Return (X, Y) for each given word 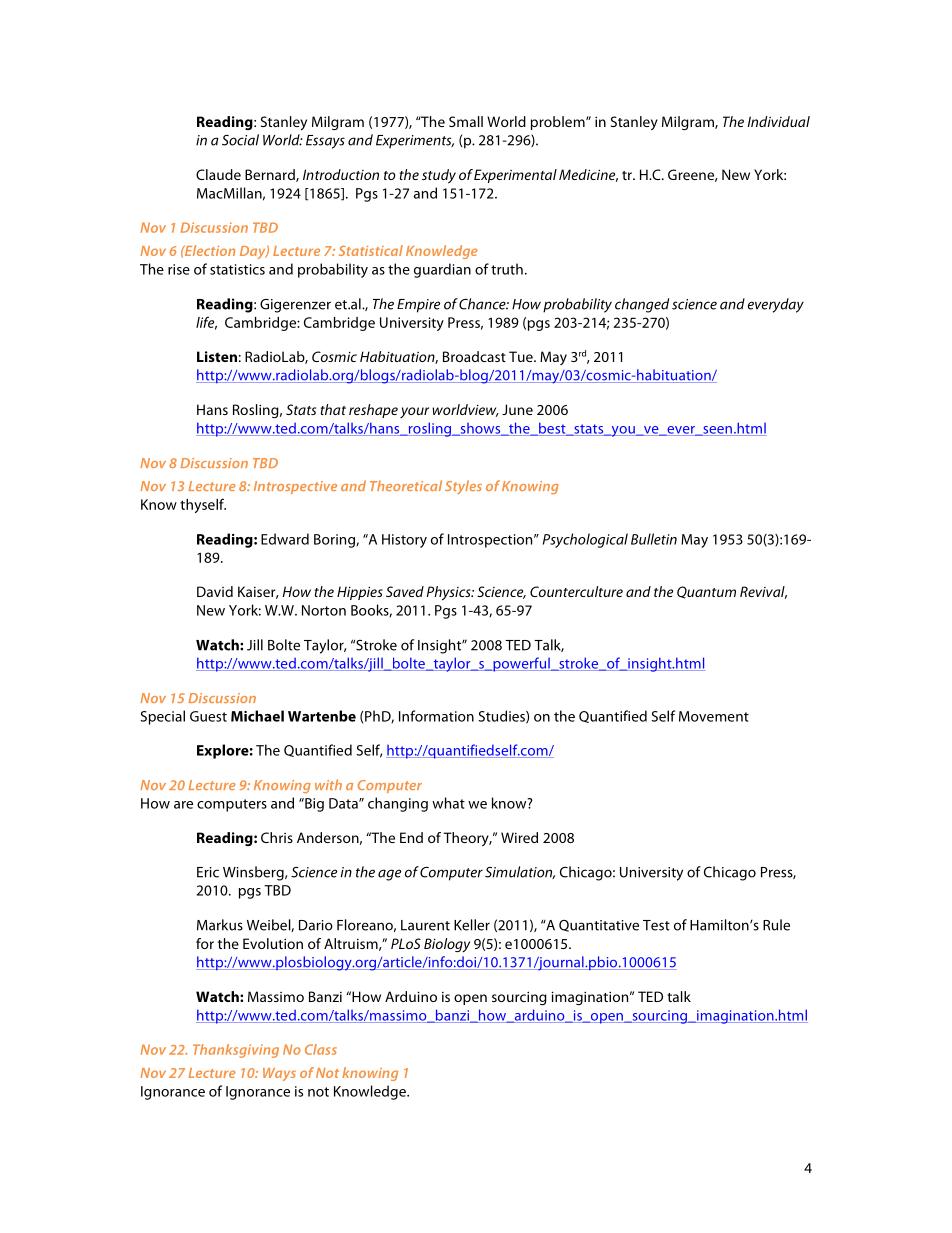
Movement (714, 716)
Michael (257, 716)
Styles (463, 487)
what (448, 803)
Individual (778, 121)
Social (240, 140)
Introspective (295, 487)
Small (466, 121)
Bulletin (654, 539)
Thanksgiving (236, 1051)
